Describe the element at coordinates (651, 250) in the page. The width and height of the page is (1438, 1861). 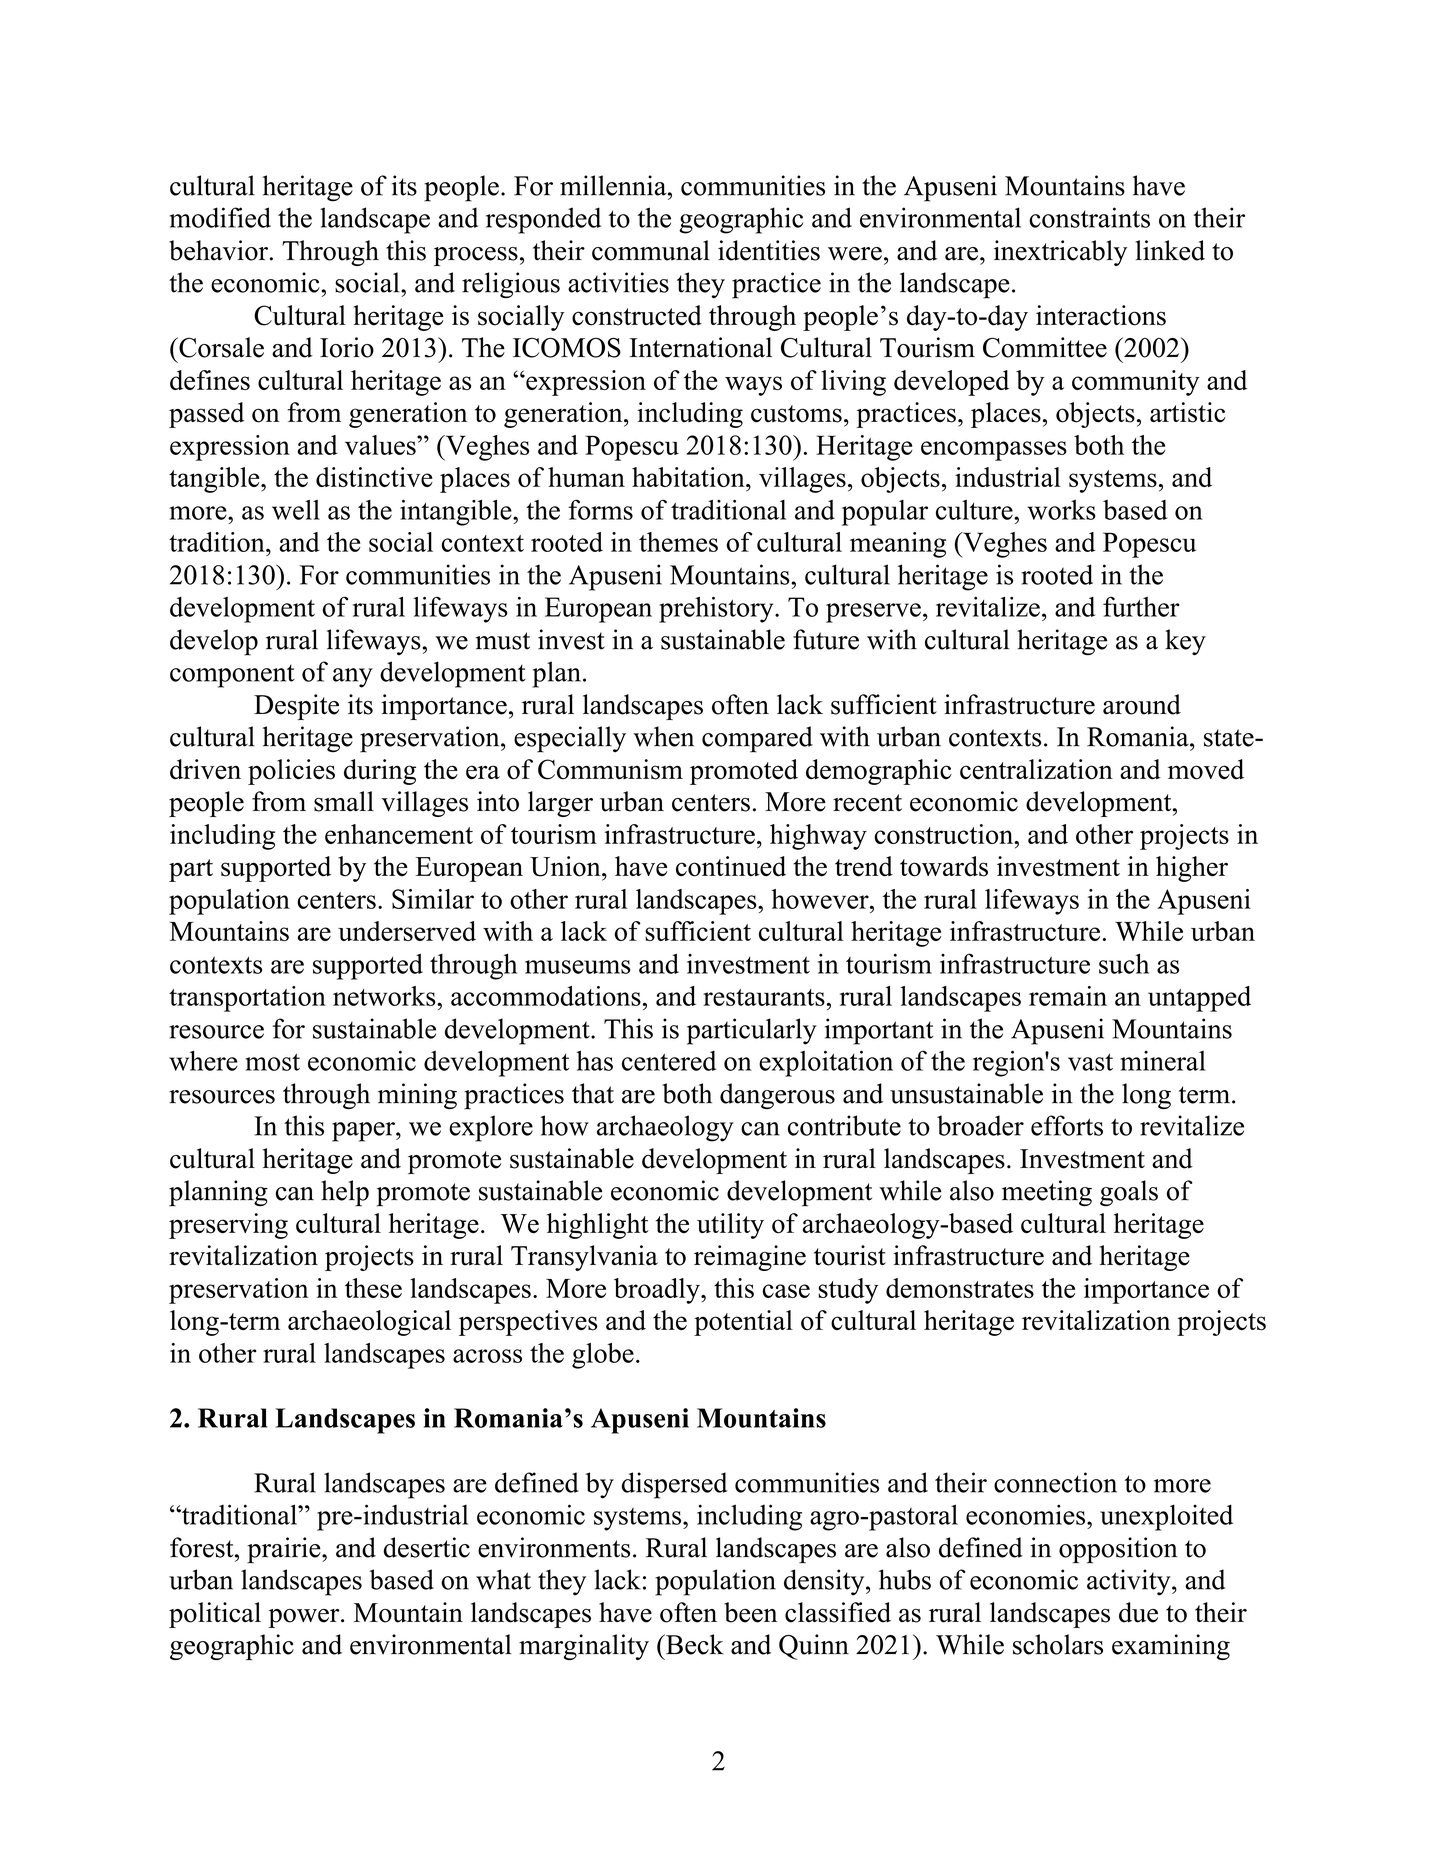
I see `communal` at that location.
